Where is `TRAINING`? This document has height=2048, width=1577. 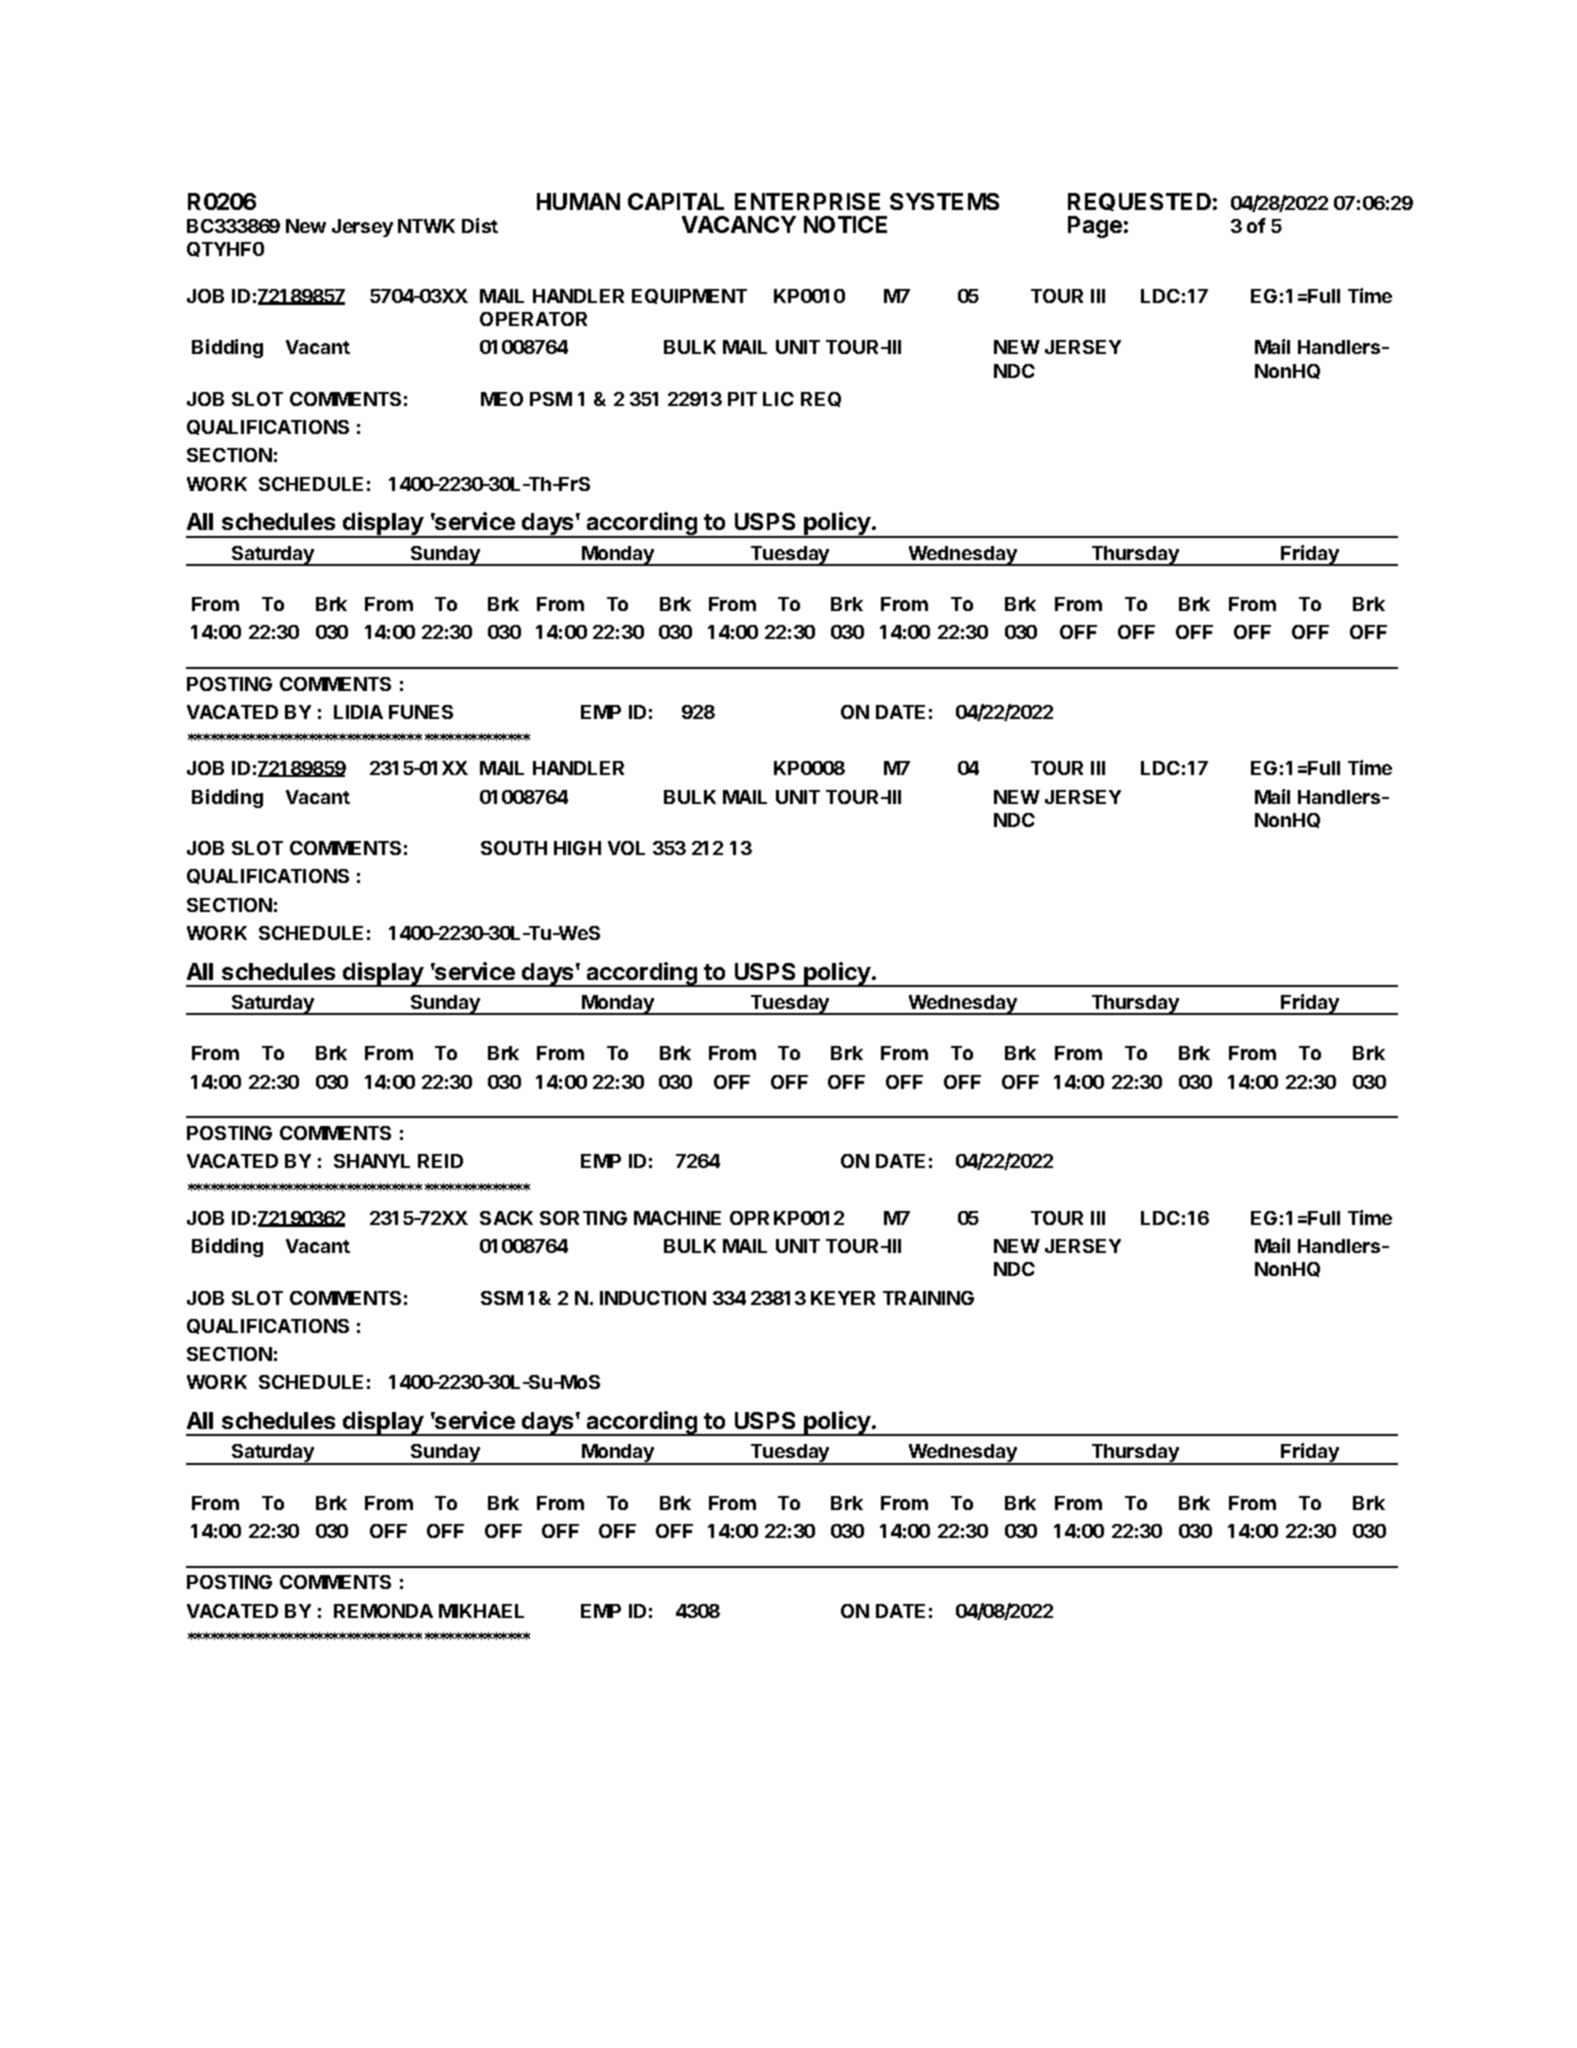 TRAINING is located at coordinates (928, 1298).
